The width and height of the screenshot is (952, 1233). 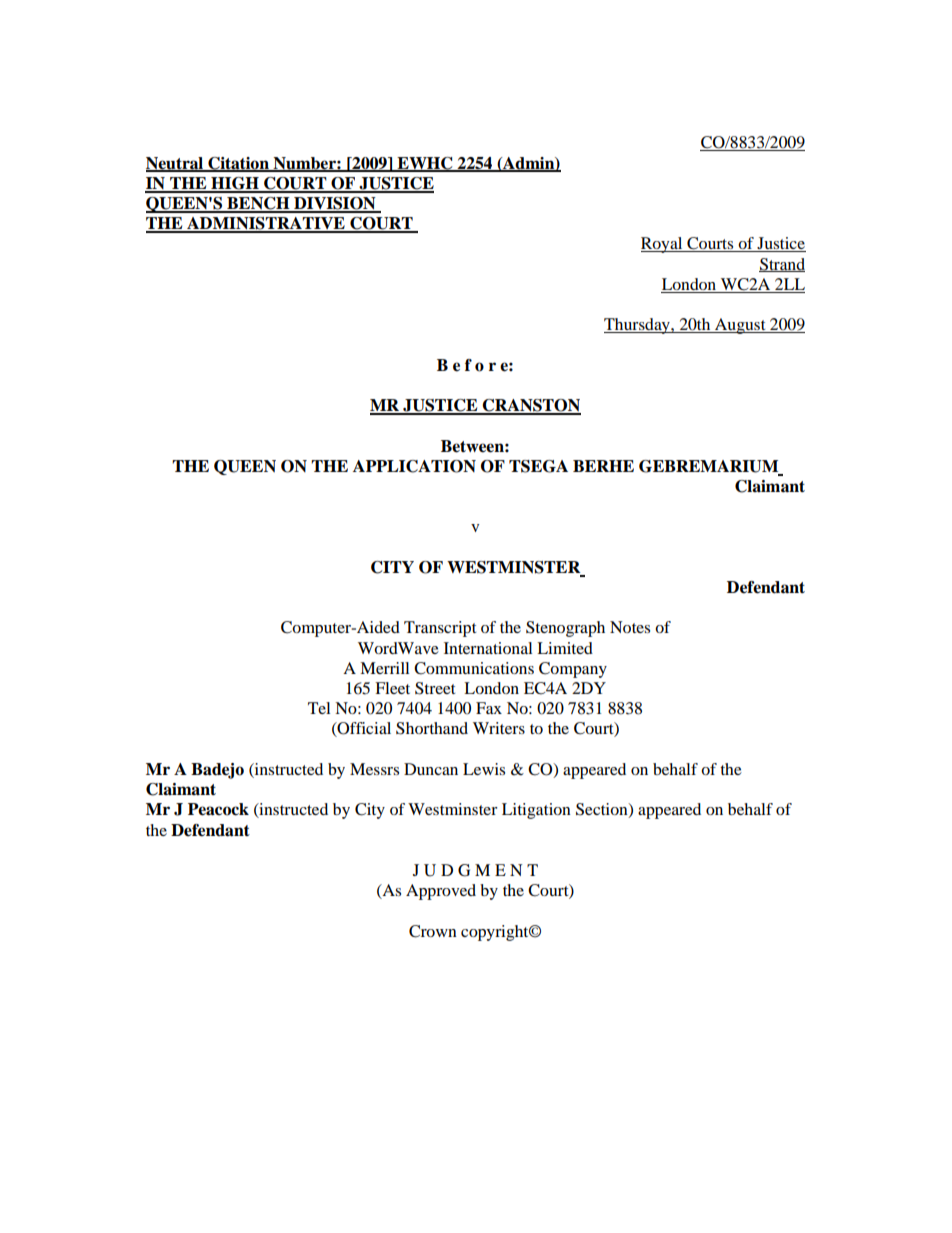 What do you see at coordinates (782, 265) in the screenshot?
I see `Strand` at bounding box center [782, 265].
